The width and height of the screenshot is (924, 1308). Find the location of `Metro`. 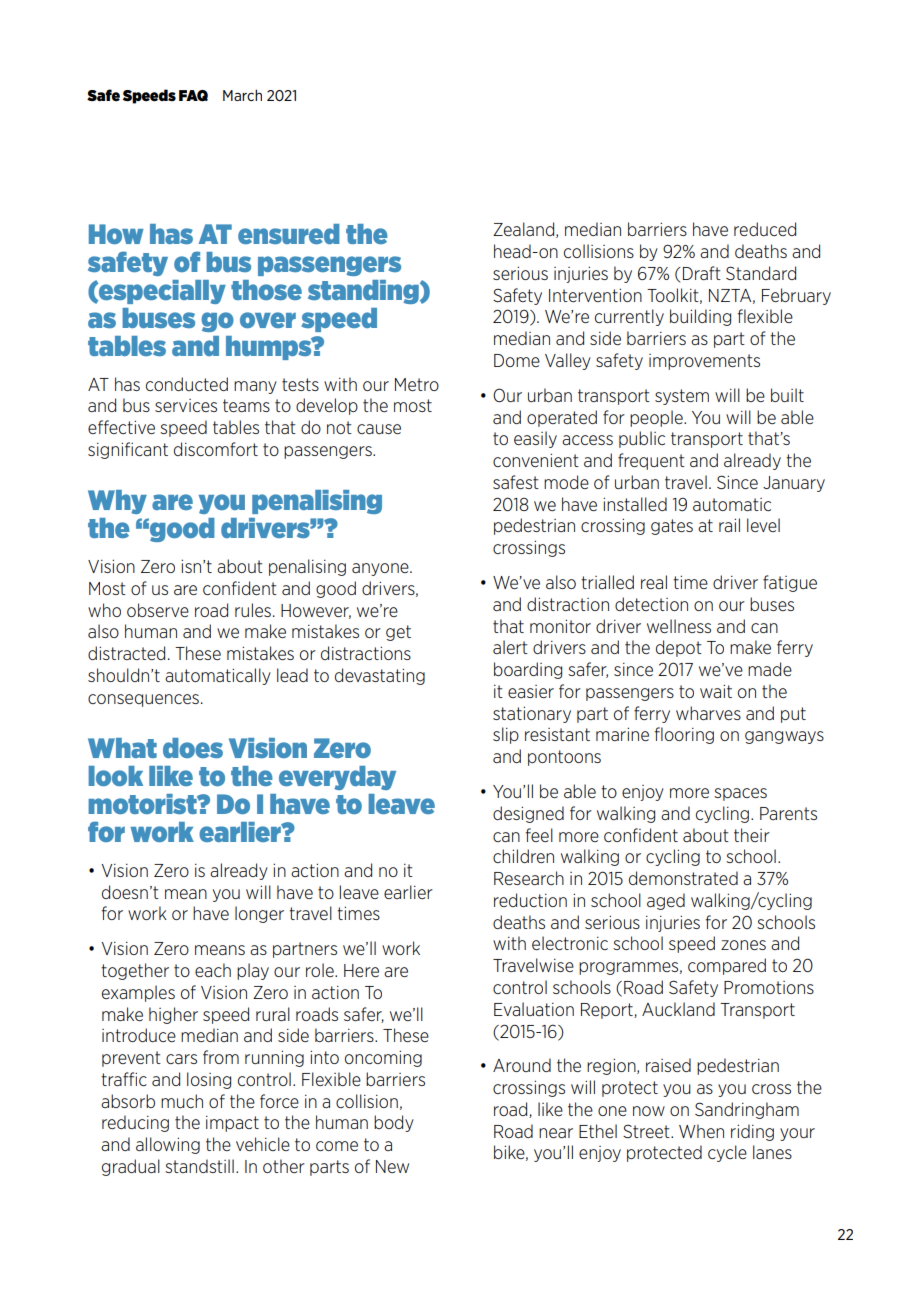

Metro is located at coordinates (417, 384).
